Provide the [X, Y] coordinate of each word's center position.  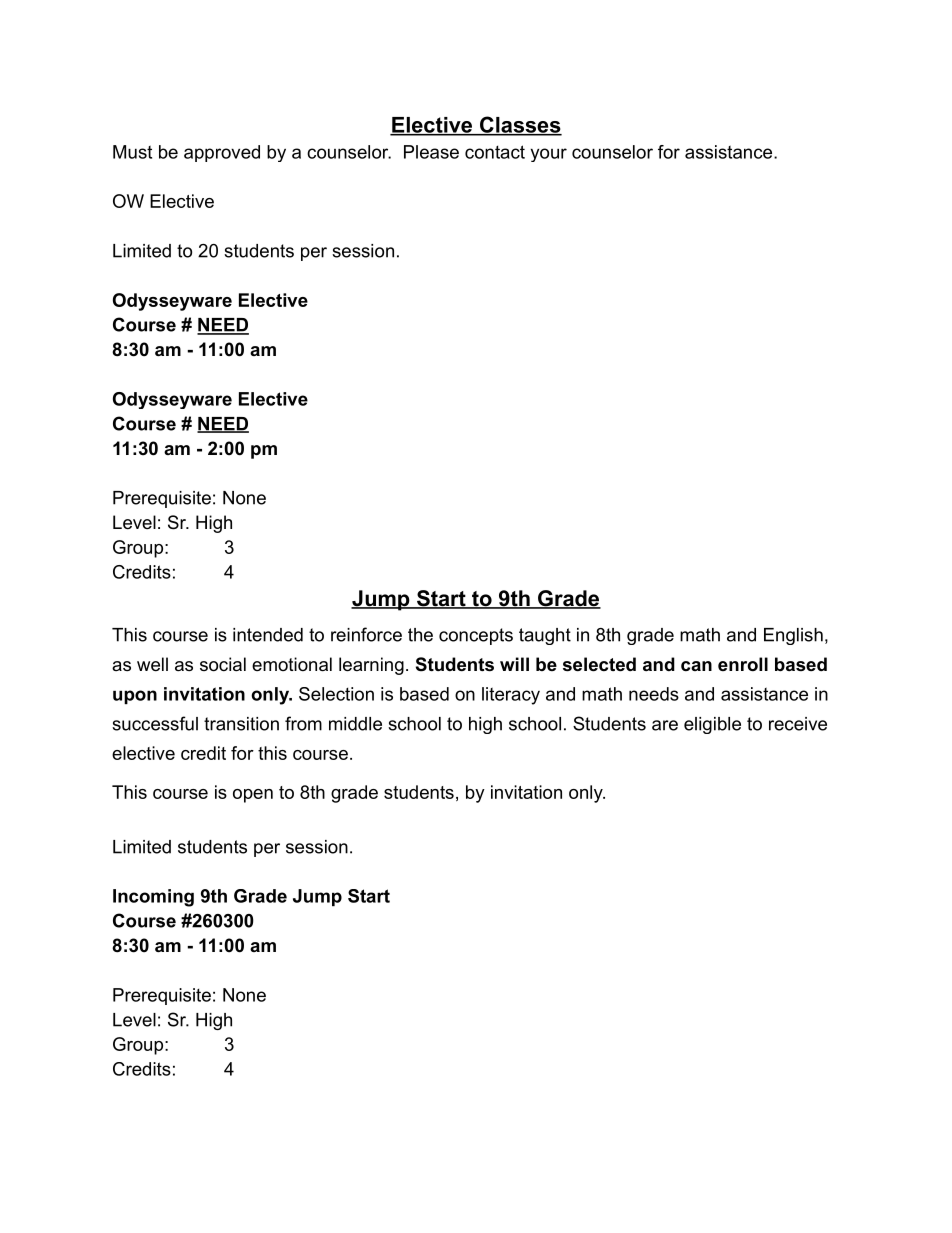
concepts [476, 636]
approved [222, 153]
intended [268, 635]
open [253, 796]
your [548, 155]
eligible [712, 725]
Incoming [153, 898]
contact [495, 152]
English [793, 636]
